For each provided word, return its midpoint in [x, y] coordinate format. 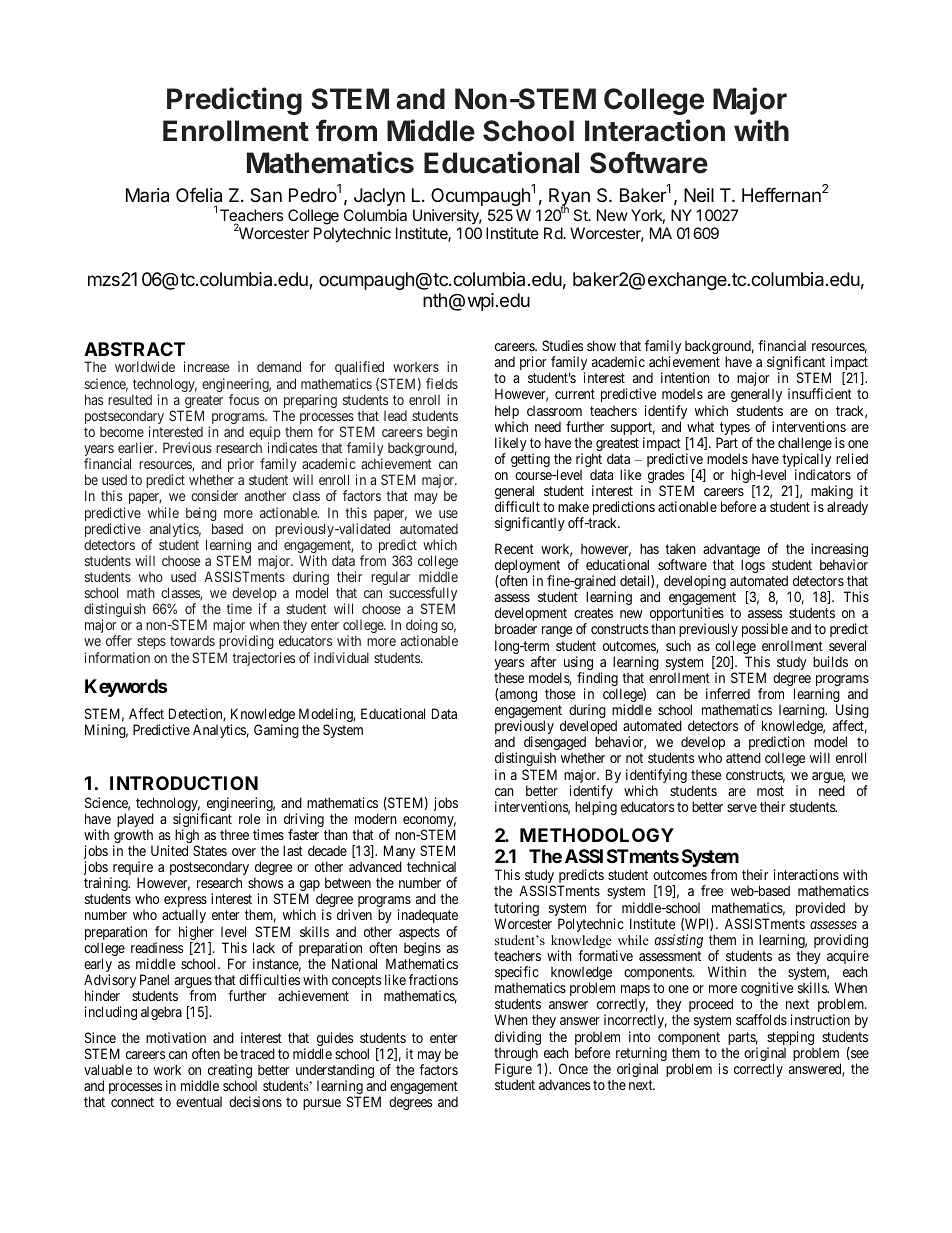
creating [229, 1072]
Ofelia [199, 195]
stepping [790, 1039]
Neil [699, 195]
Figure [513, 1071]
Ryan [569, 198]
